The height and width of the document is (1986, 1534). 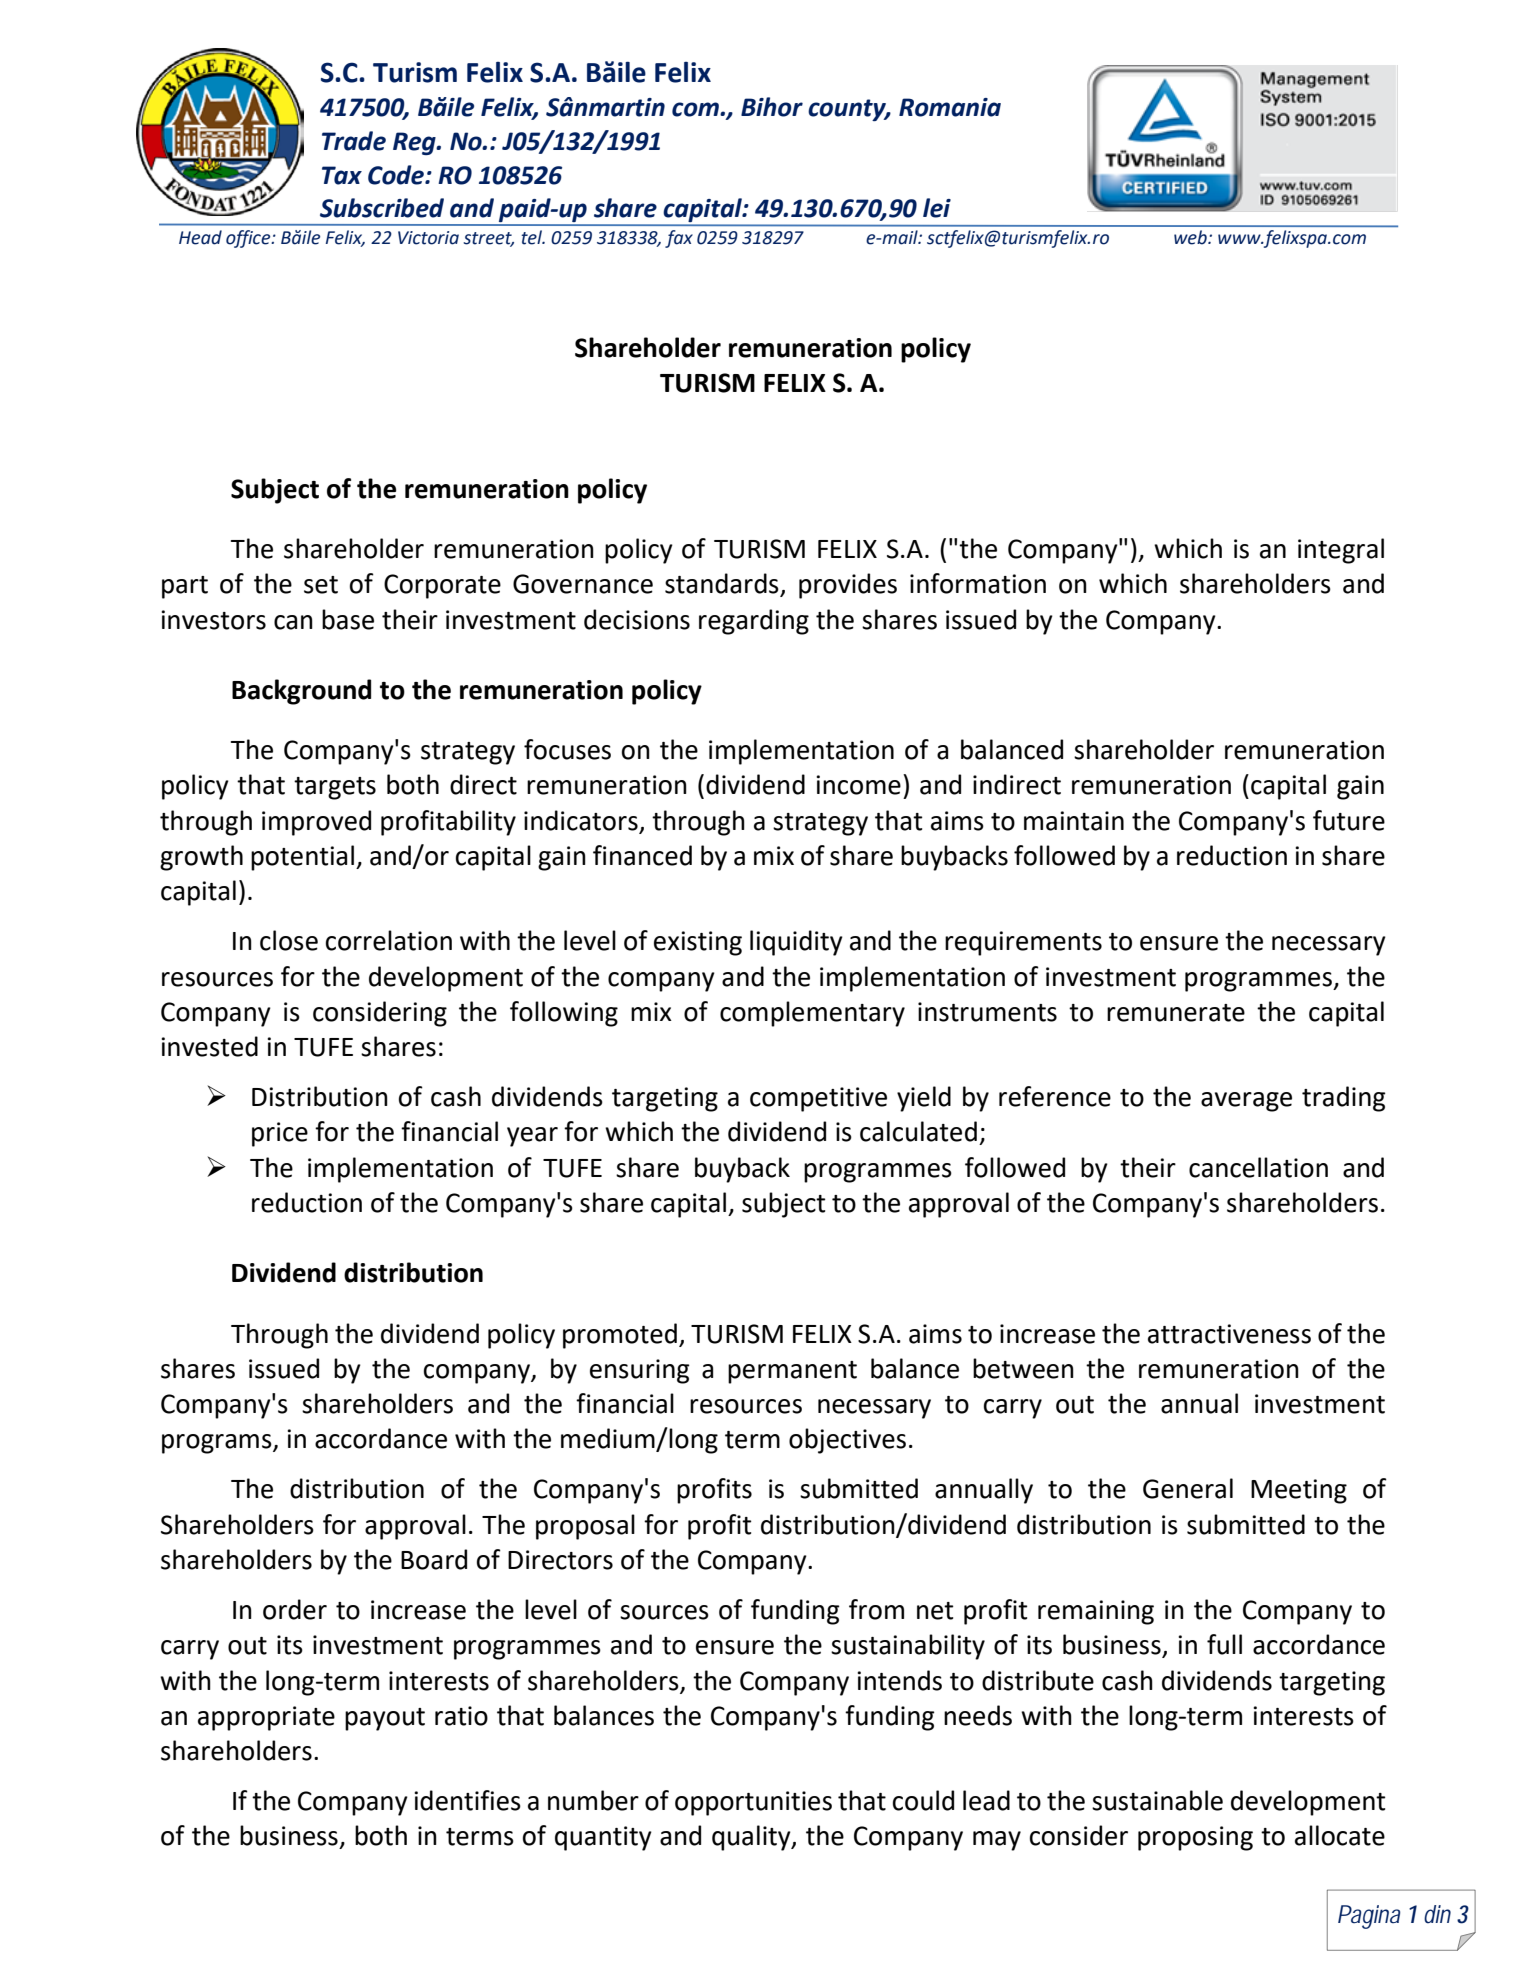 I want to click on web, so click(x=1191, y=237).
